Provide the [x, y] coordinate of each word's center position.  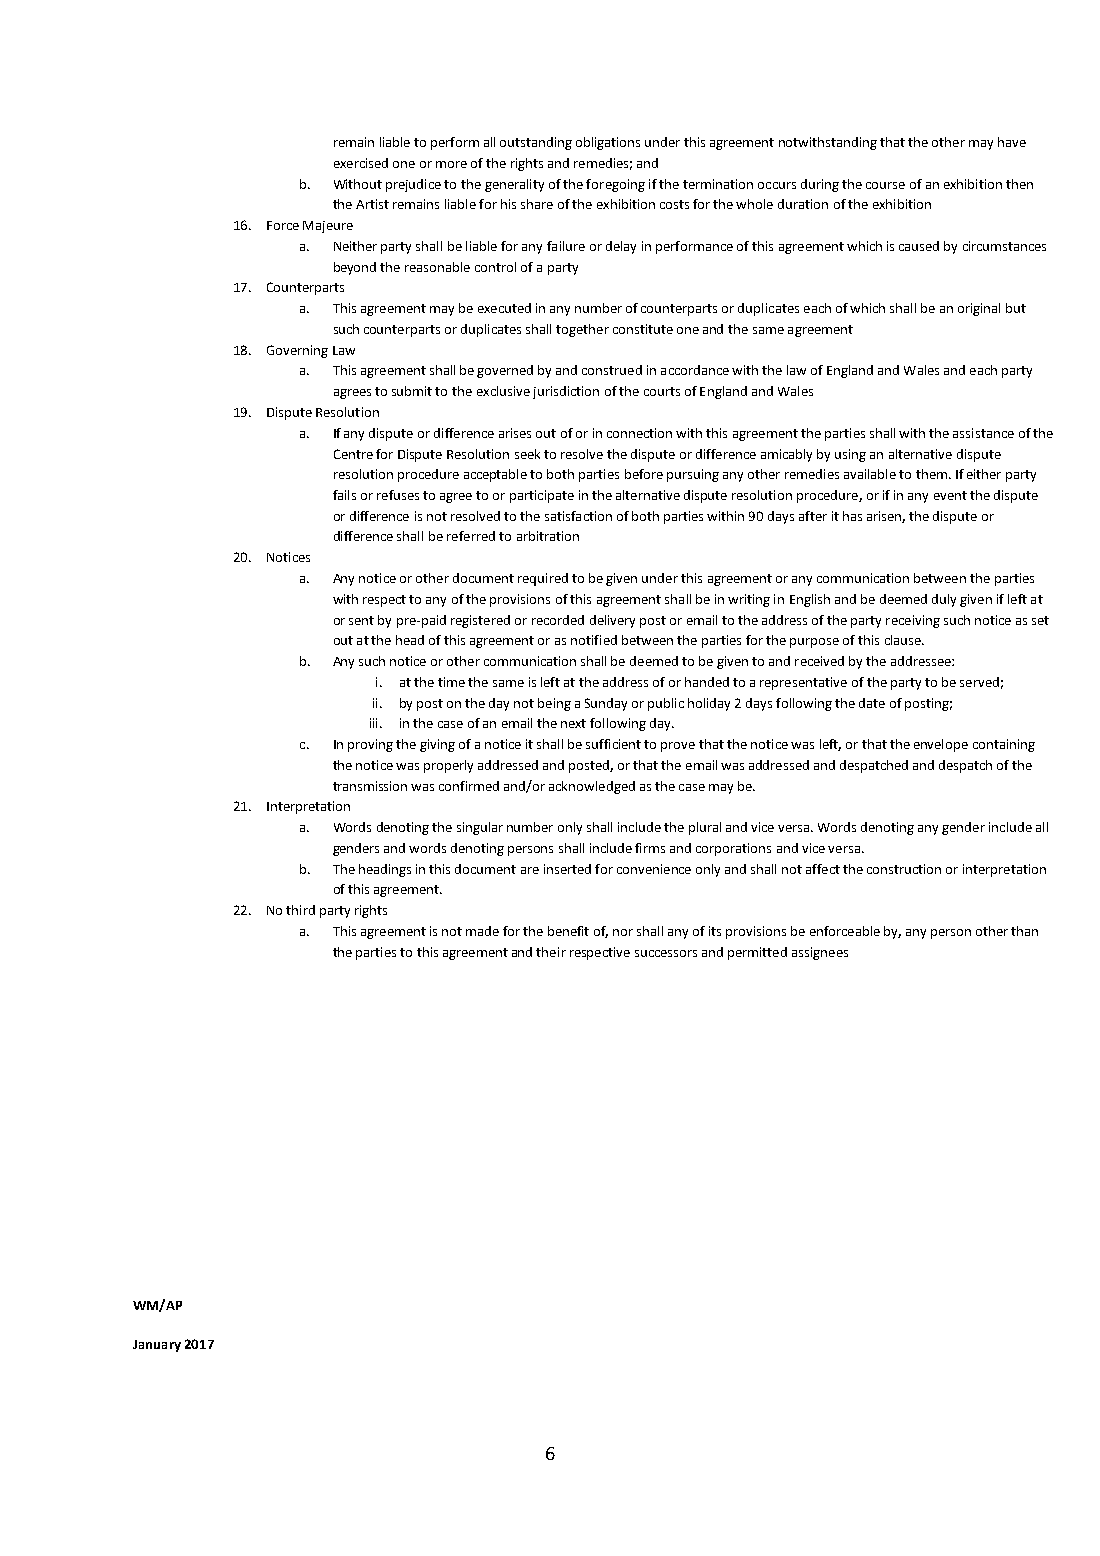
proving [370, 745]
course [885, 185]
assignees [820, 953]
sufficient [613, 744]
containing [1004, 745]
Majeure [328, 227]
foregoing [615, 185]
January [157, 1346]
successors [666, 953]
